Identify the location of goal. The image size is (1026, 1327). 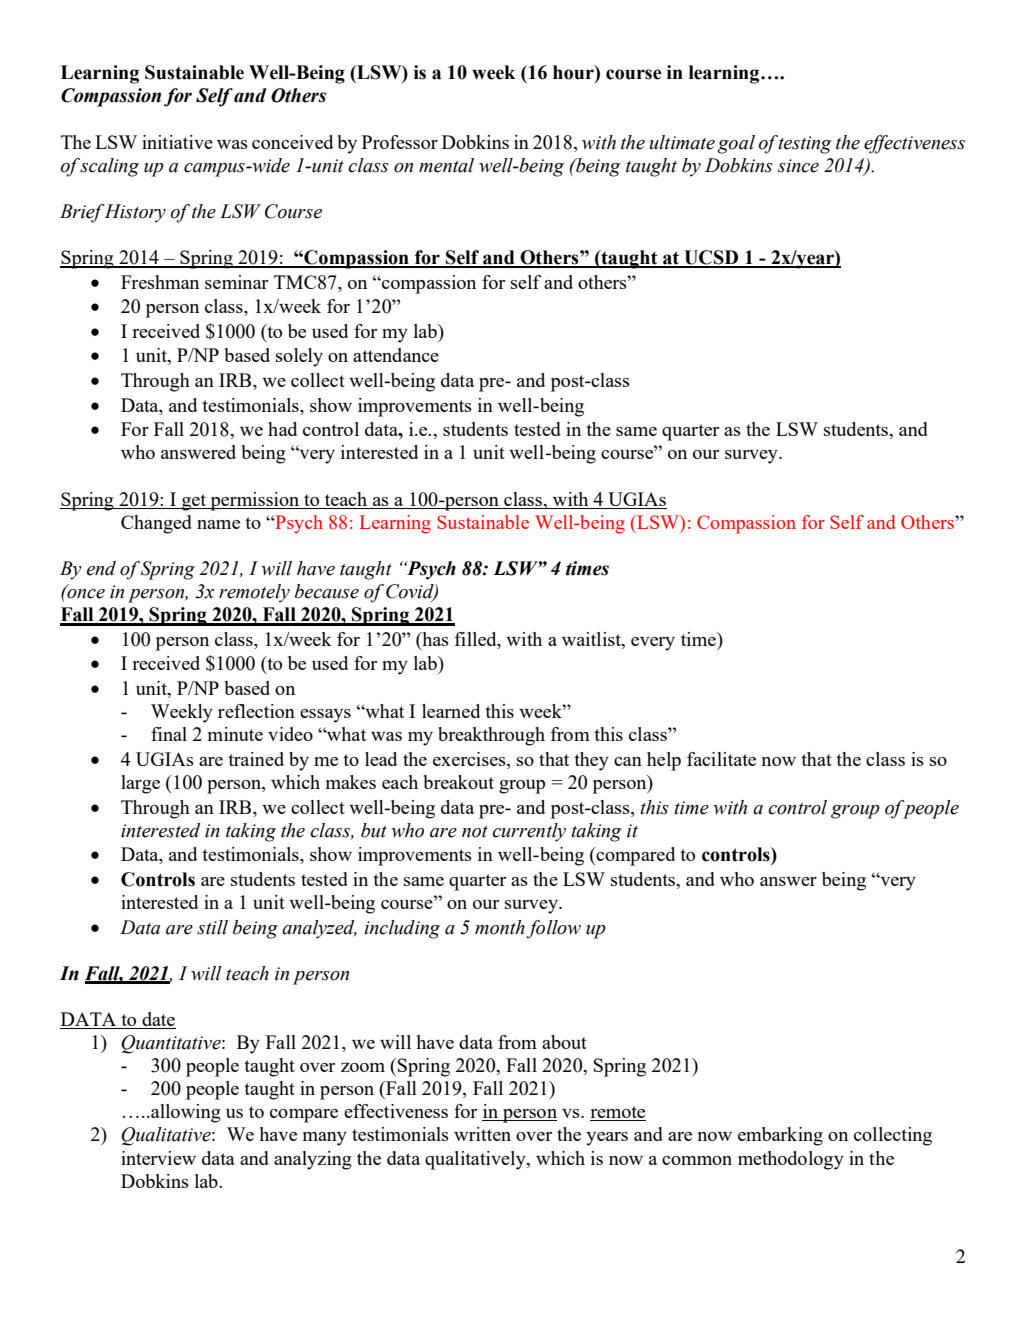
(736, 144).
